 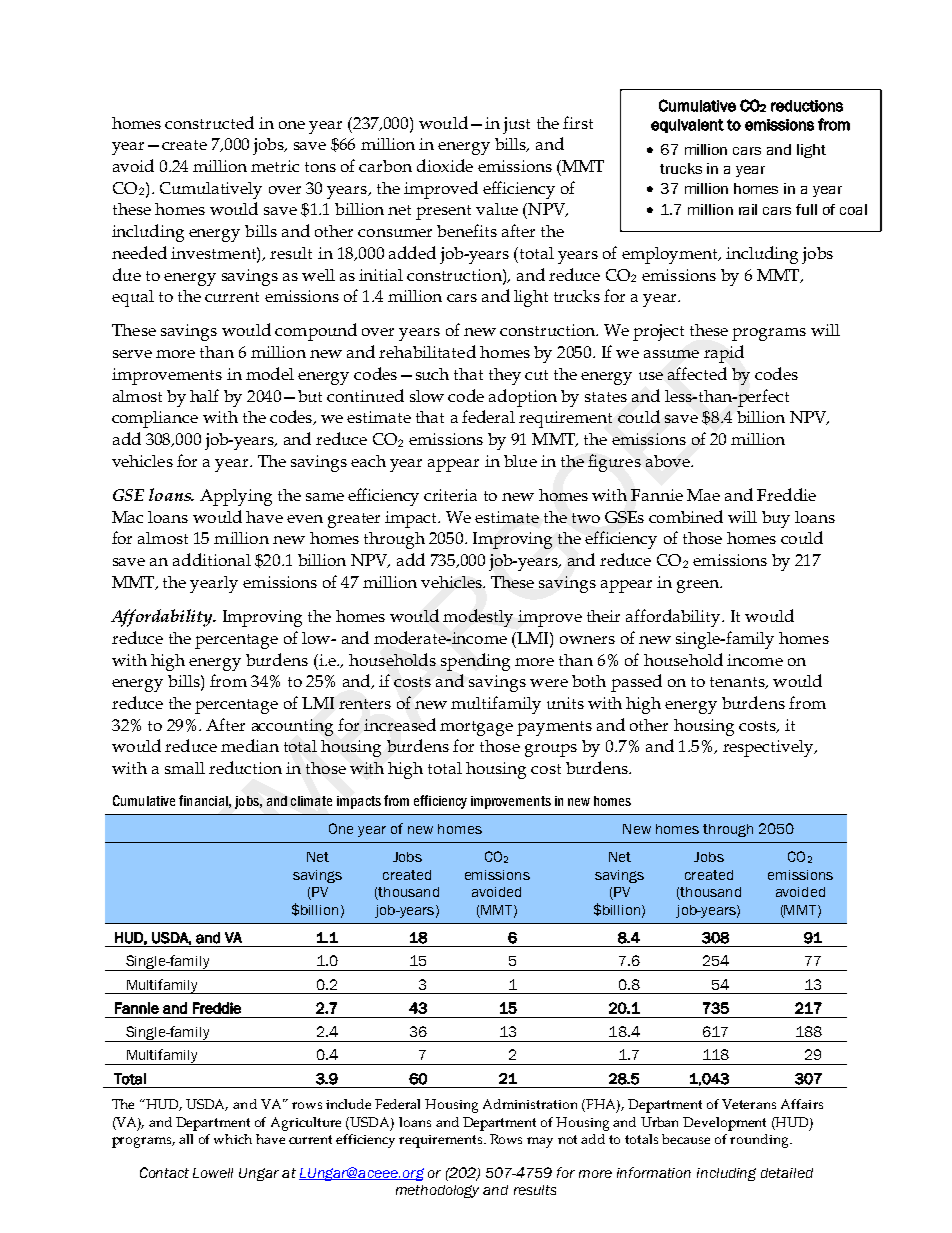 What do you see at coordinates (233, 1139) in the screenshot?
I see `which` at bounding box center [233, 1139].
